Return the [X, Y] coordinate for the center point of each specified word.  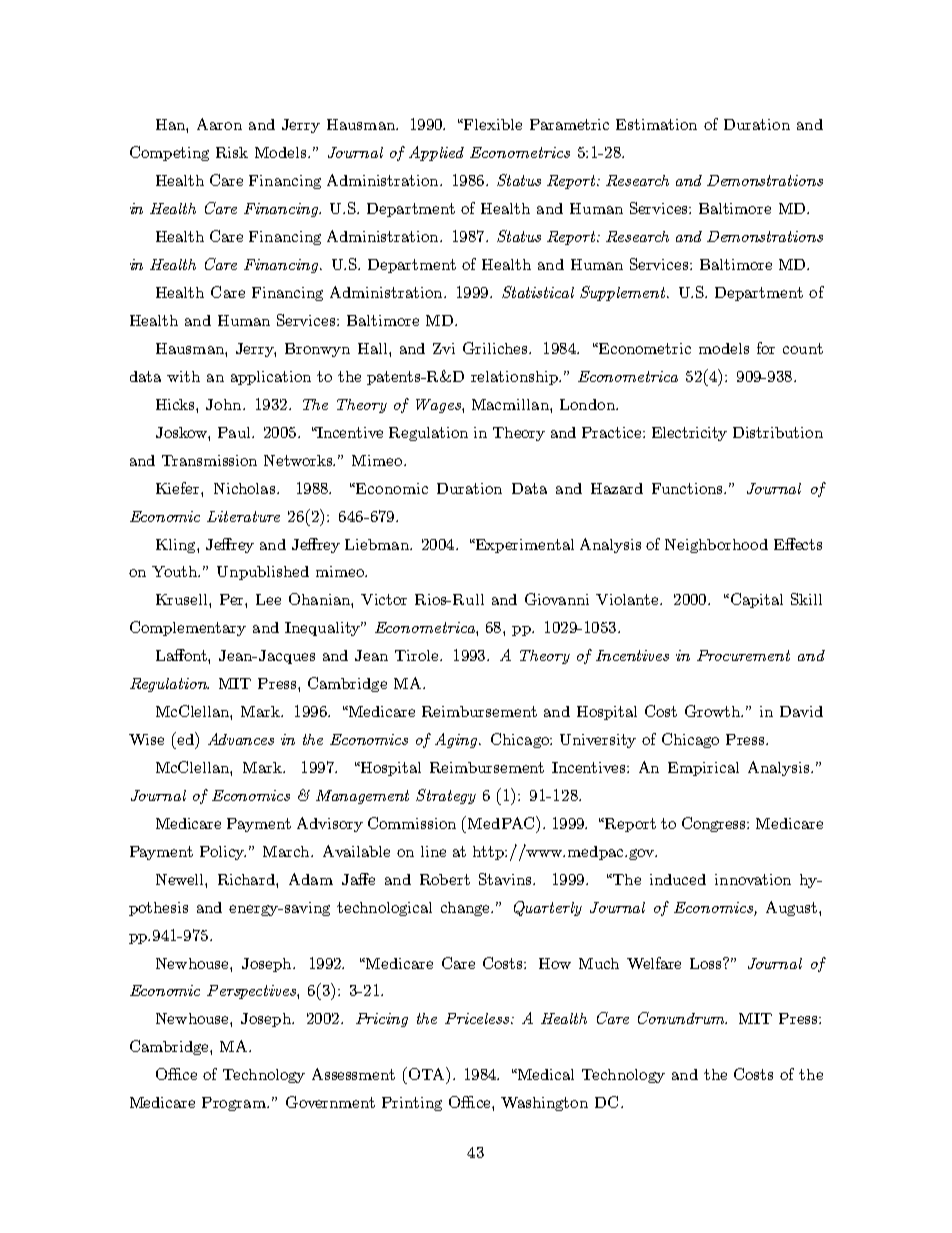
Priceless [478, 1018]
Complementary [188, 628]
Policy [223, 853]
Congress [715, 824]
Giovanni [557, 599]
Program [235, 1104]
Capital [755, 600]
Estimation [656, 124]
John [225, 404]
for [766, 348]
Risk [232, 152]
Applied [436, 153]
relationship [515, 378]
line [433, 851]
